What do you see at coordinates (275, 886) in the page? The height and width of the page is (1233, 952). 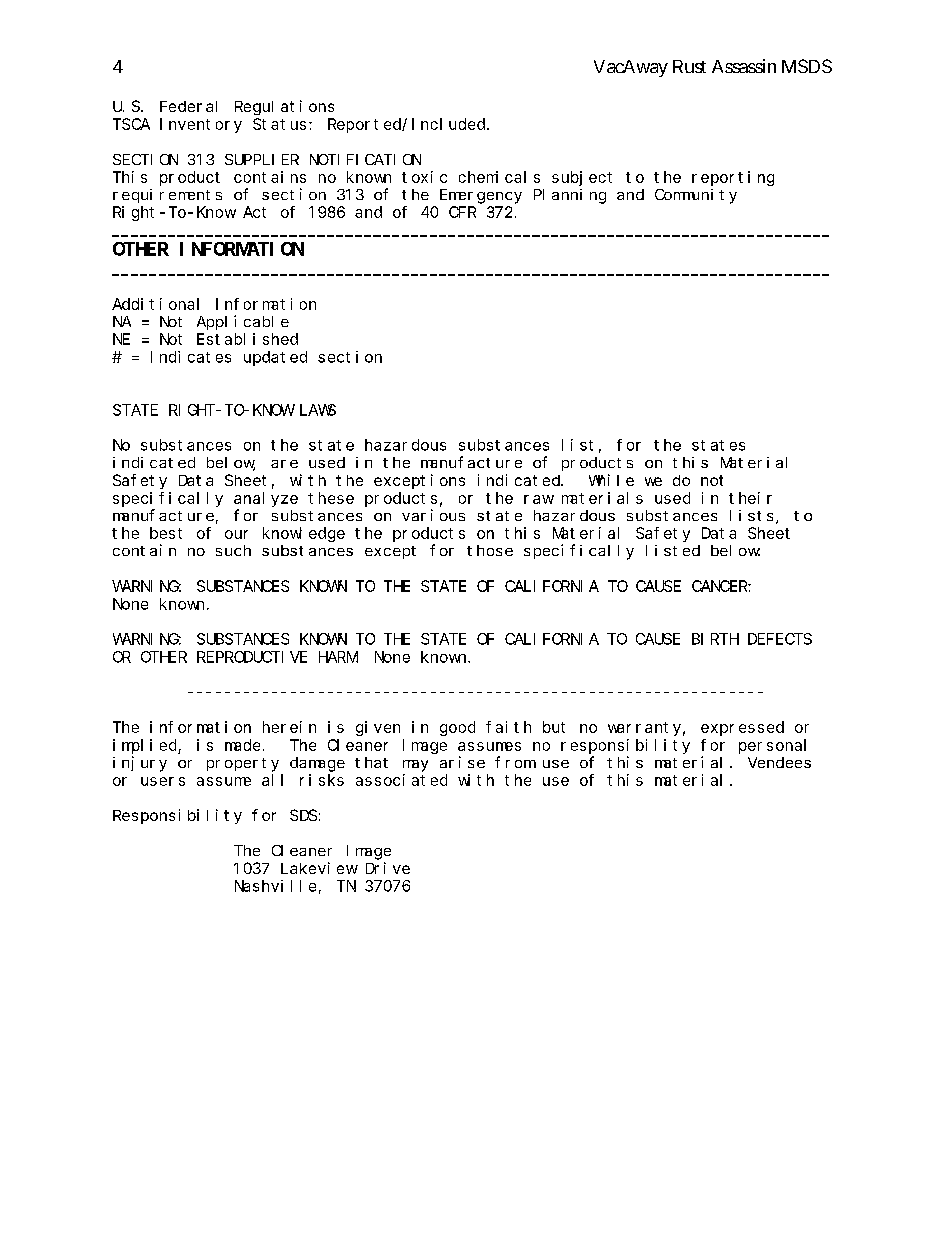 I see `Nashville` at bounding box center [275, 886].
